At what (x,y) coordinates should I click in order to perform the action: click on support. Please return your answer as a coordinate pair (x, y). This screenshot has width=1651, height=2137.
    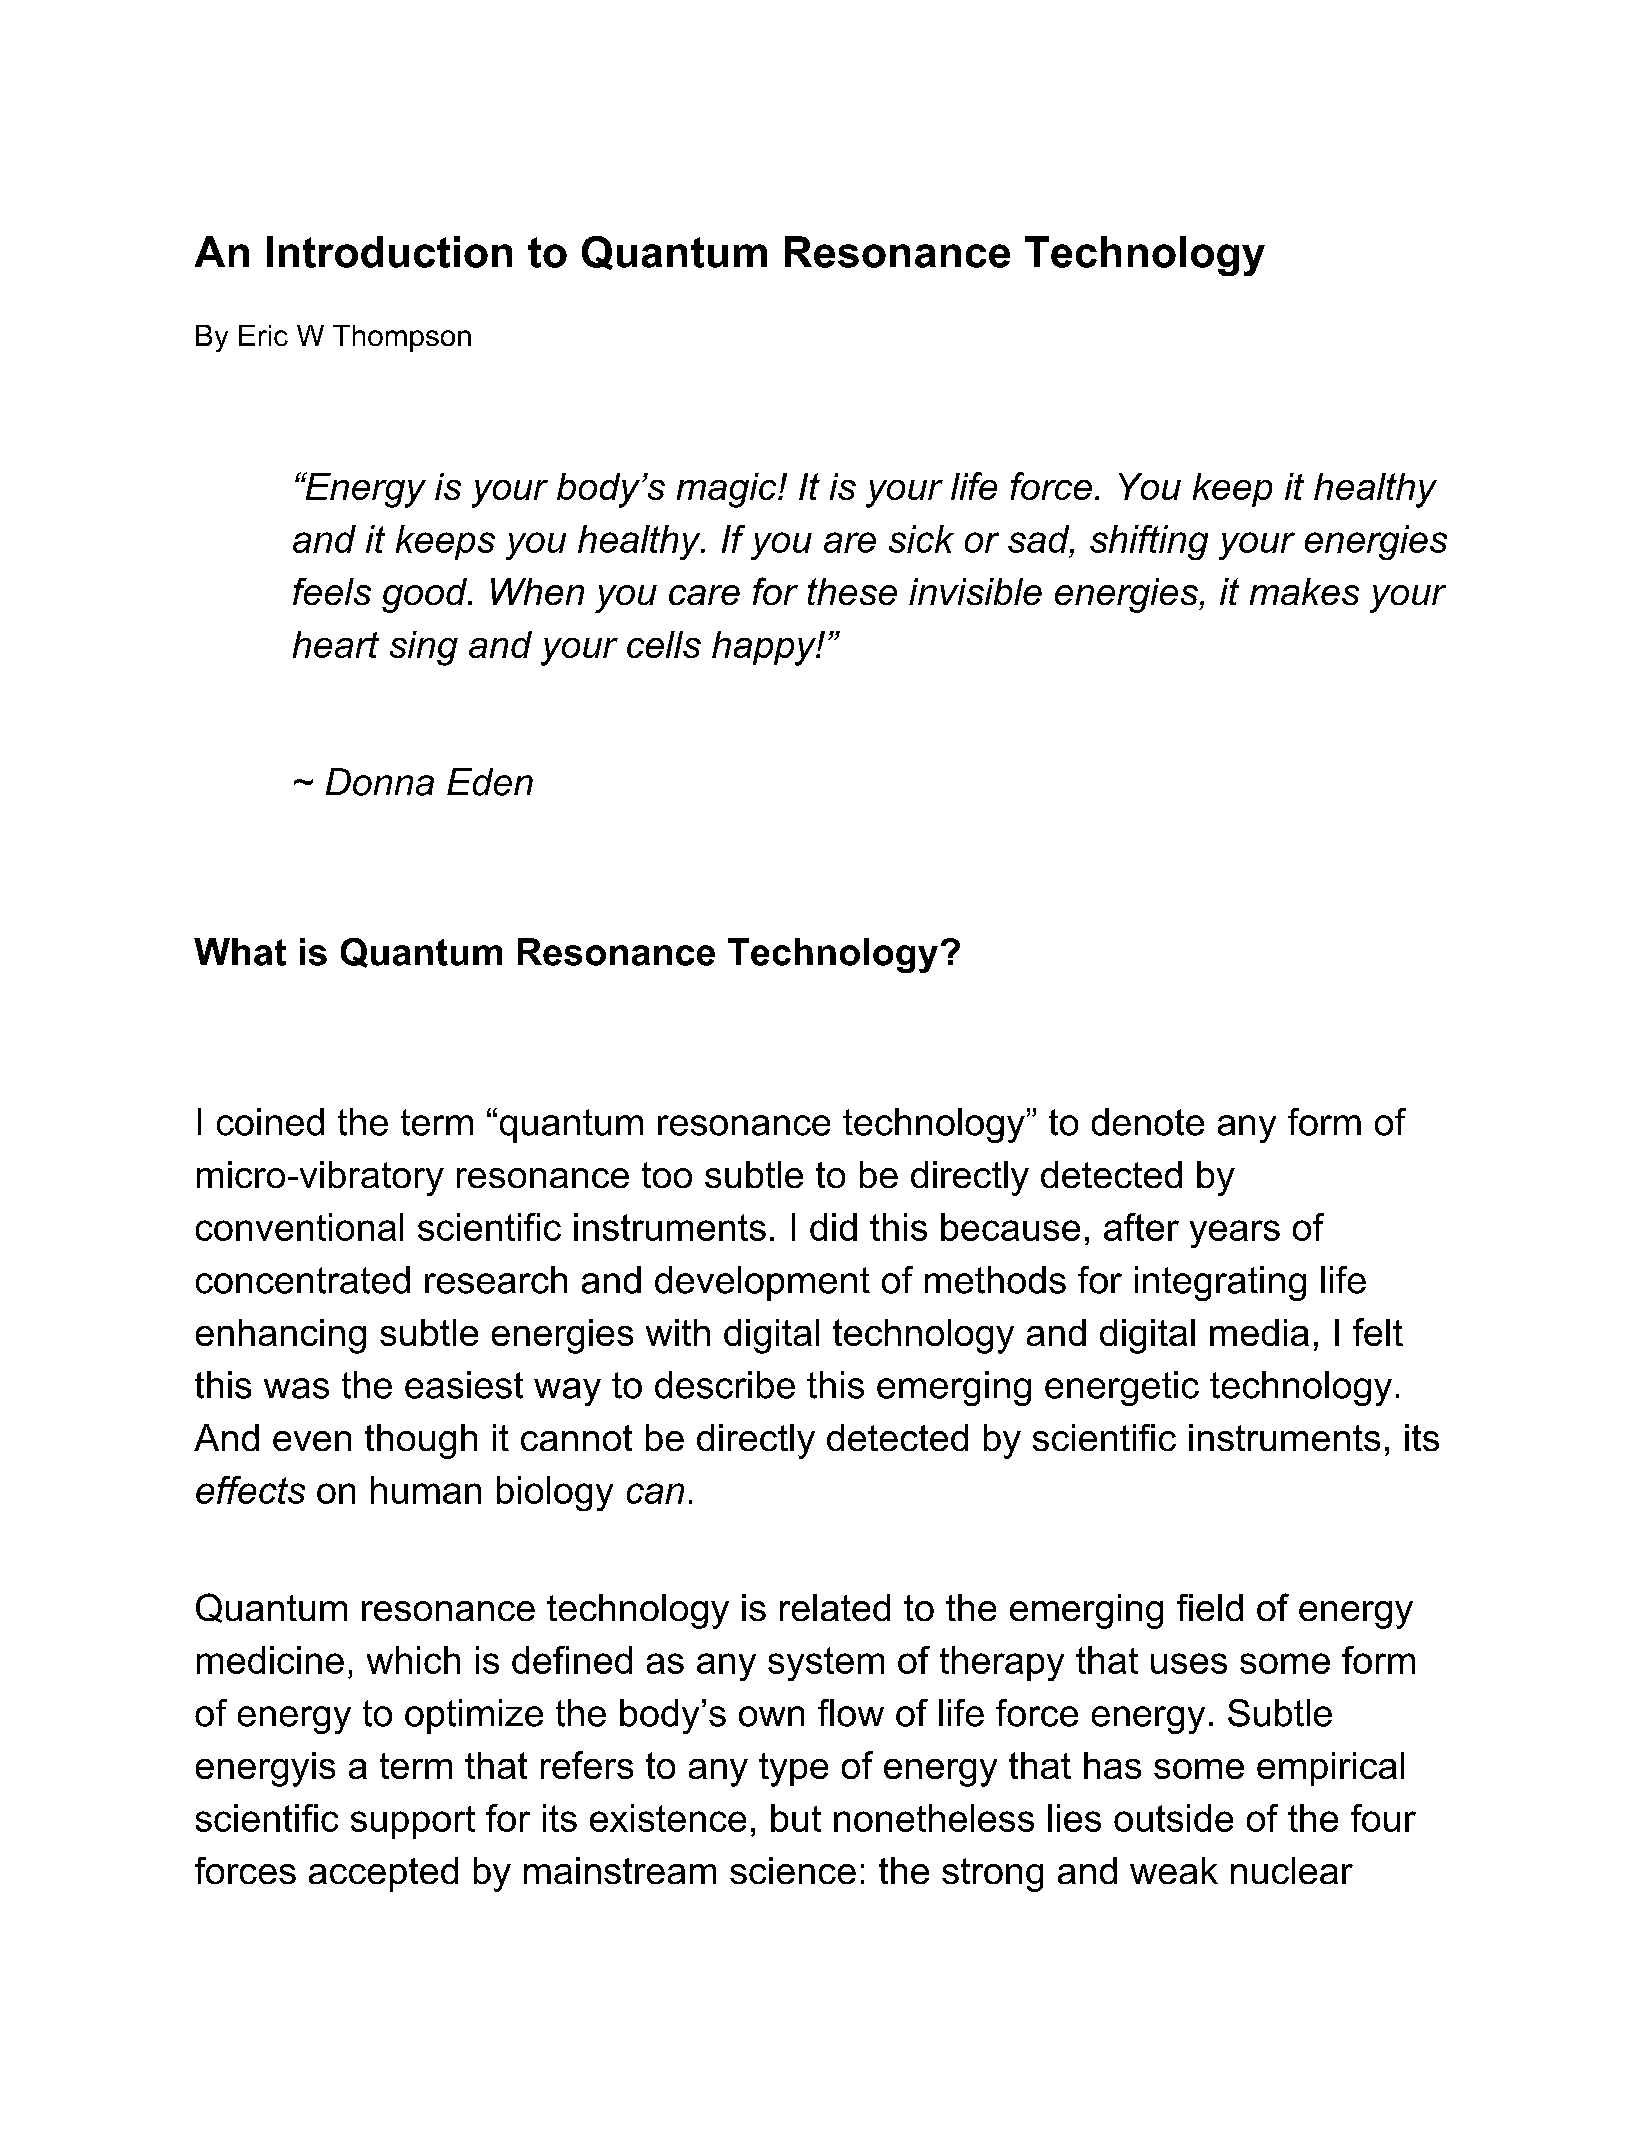
    Looking at the image, I should click on (413, 1822).
